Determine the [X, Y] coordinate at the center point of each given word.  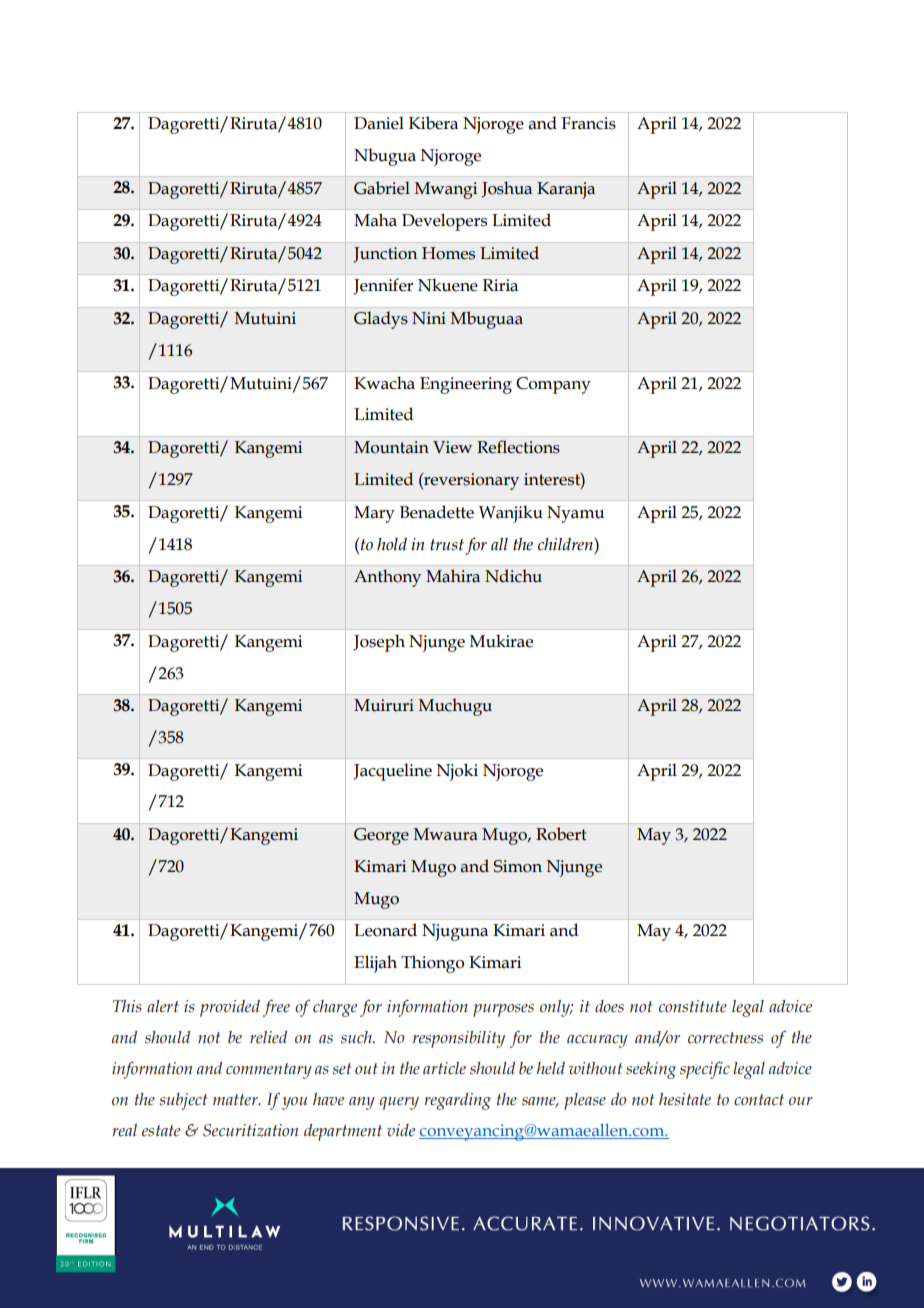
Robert [561, 834]
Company [553, 385]
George [381, 836]
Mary [374, 514]
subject [183, 1101]
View [452, 447]
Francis [588, 123]
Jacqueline [392, 772]
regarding [457, 1101]
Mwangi [446, 190]
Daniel [379, 123]
